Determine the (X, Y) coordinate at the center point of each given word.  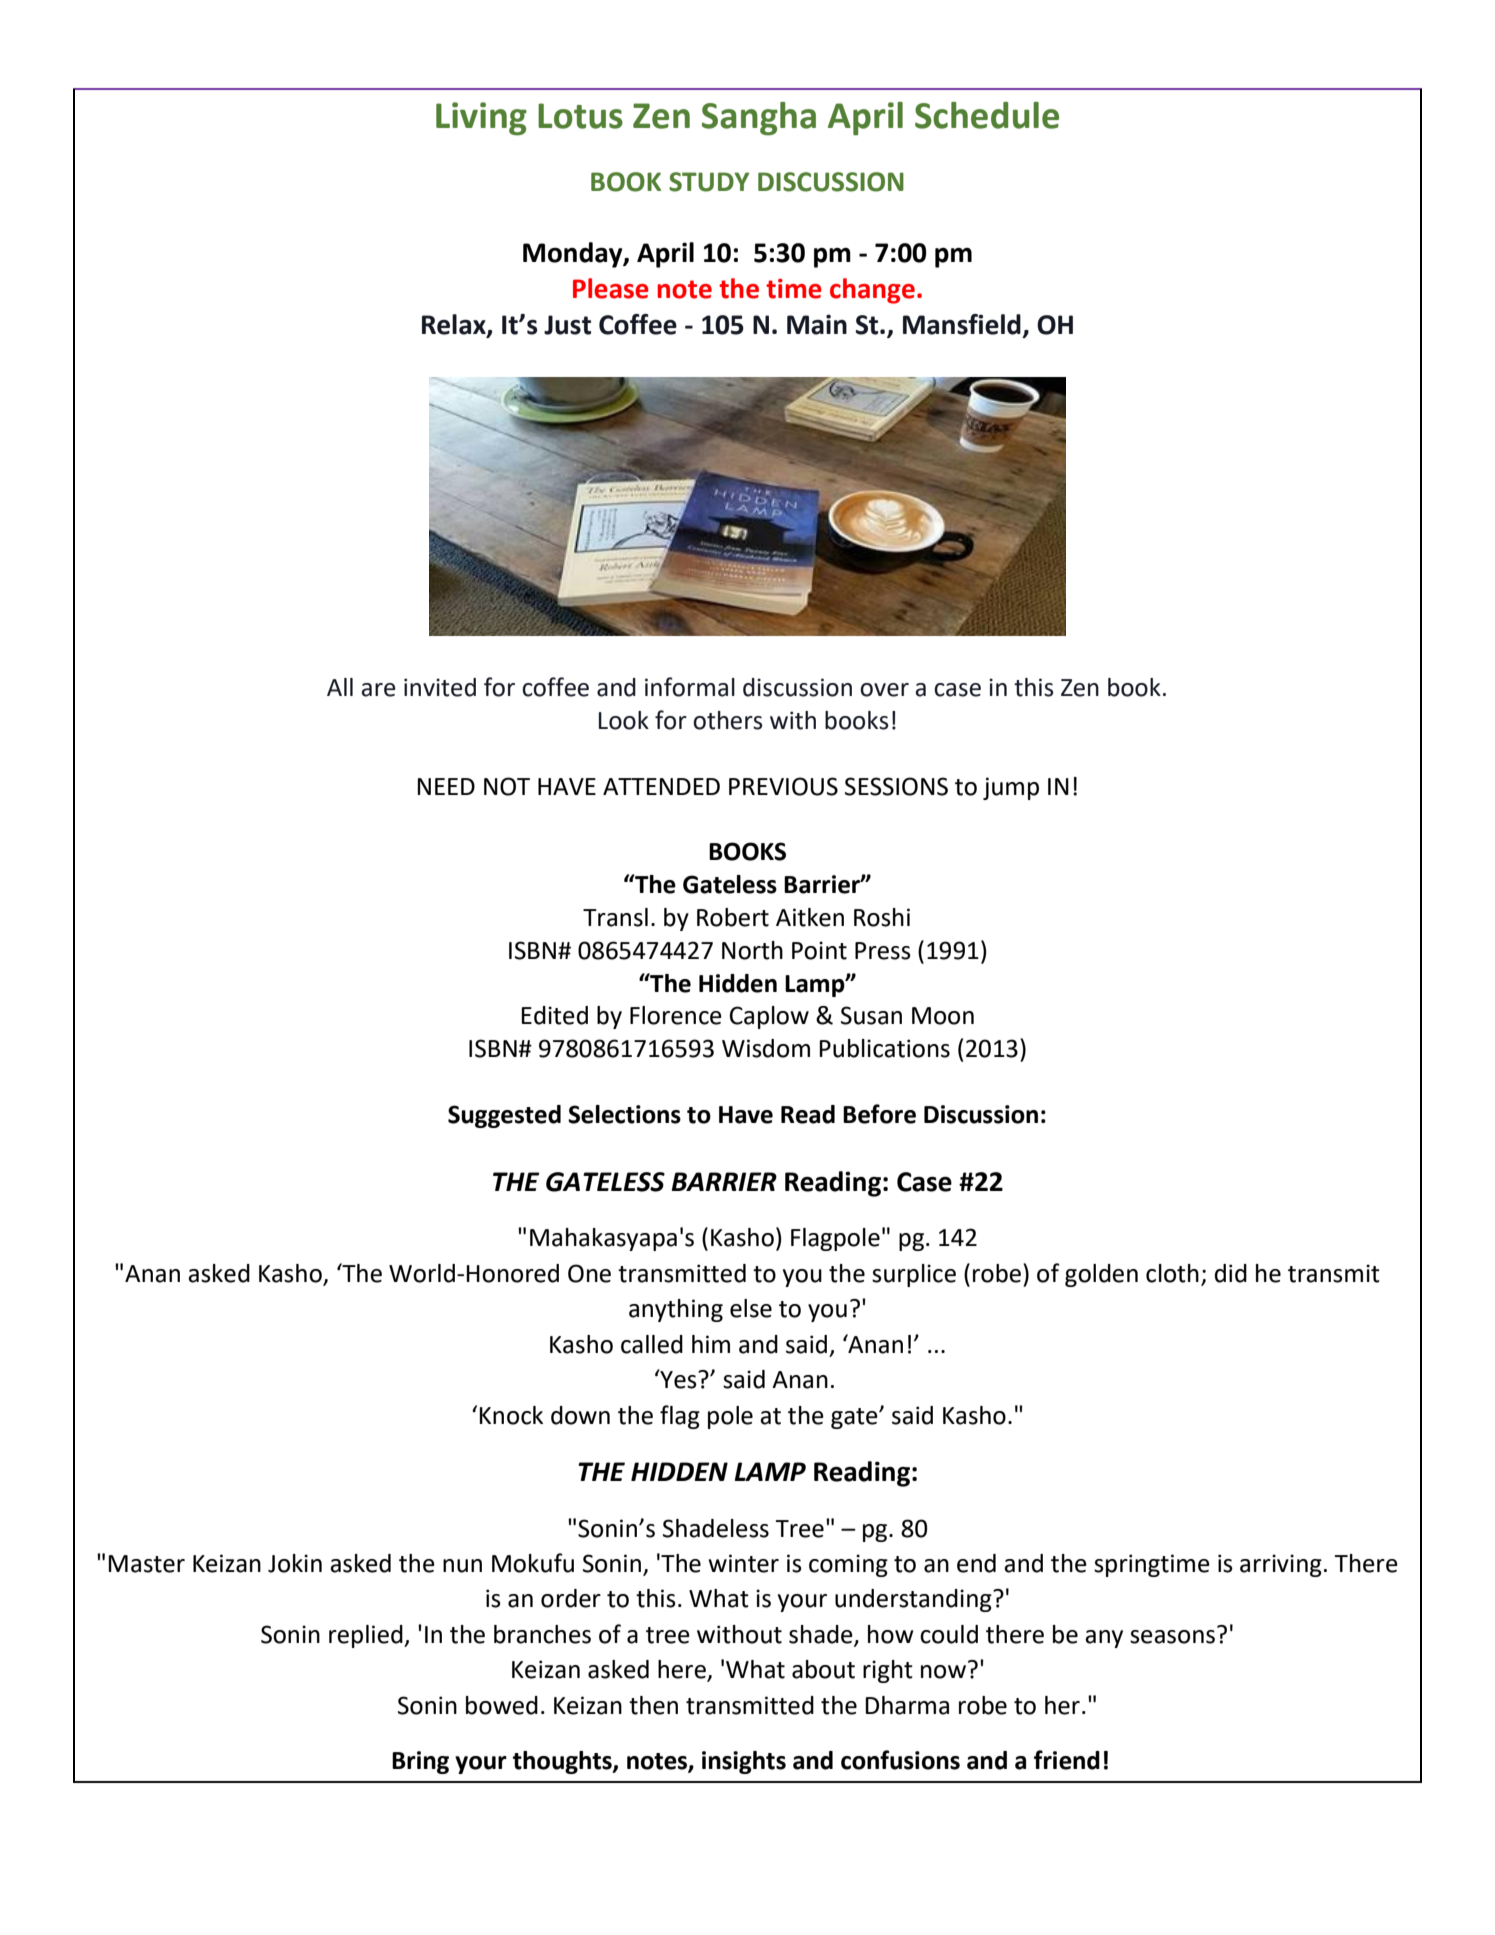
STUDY (709, 182)
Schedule (987, 115)
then (653, 1705)
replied (367, 1636)
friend (1067, 1760)
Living (481, 119)
